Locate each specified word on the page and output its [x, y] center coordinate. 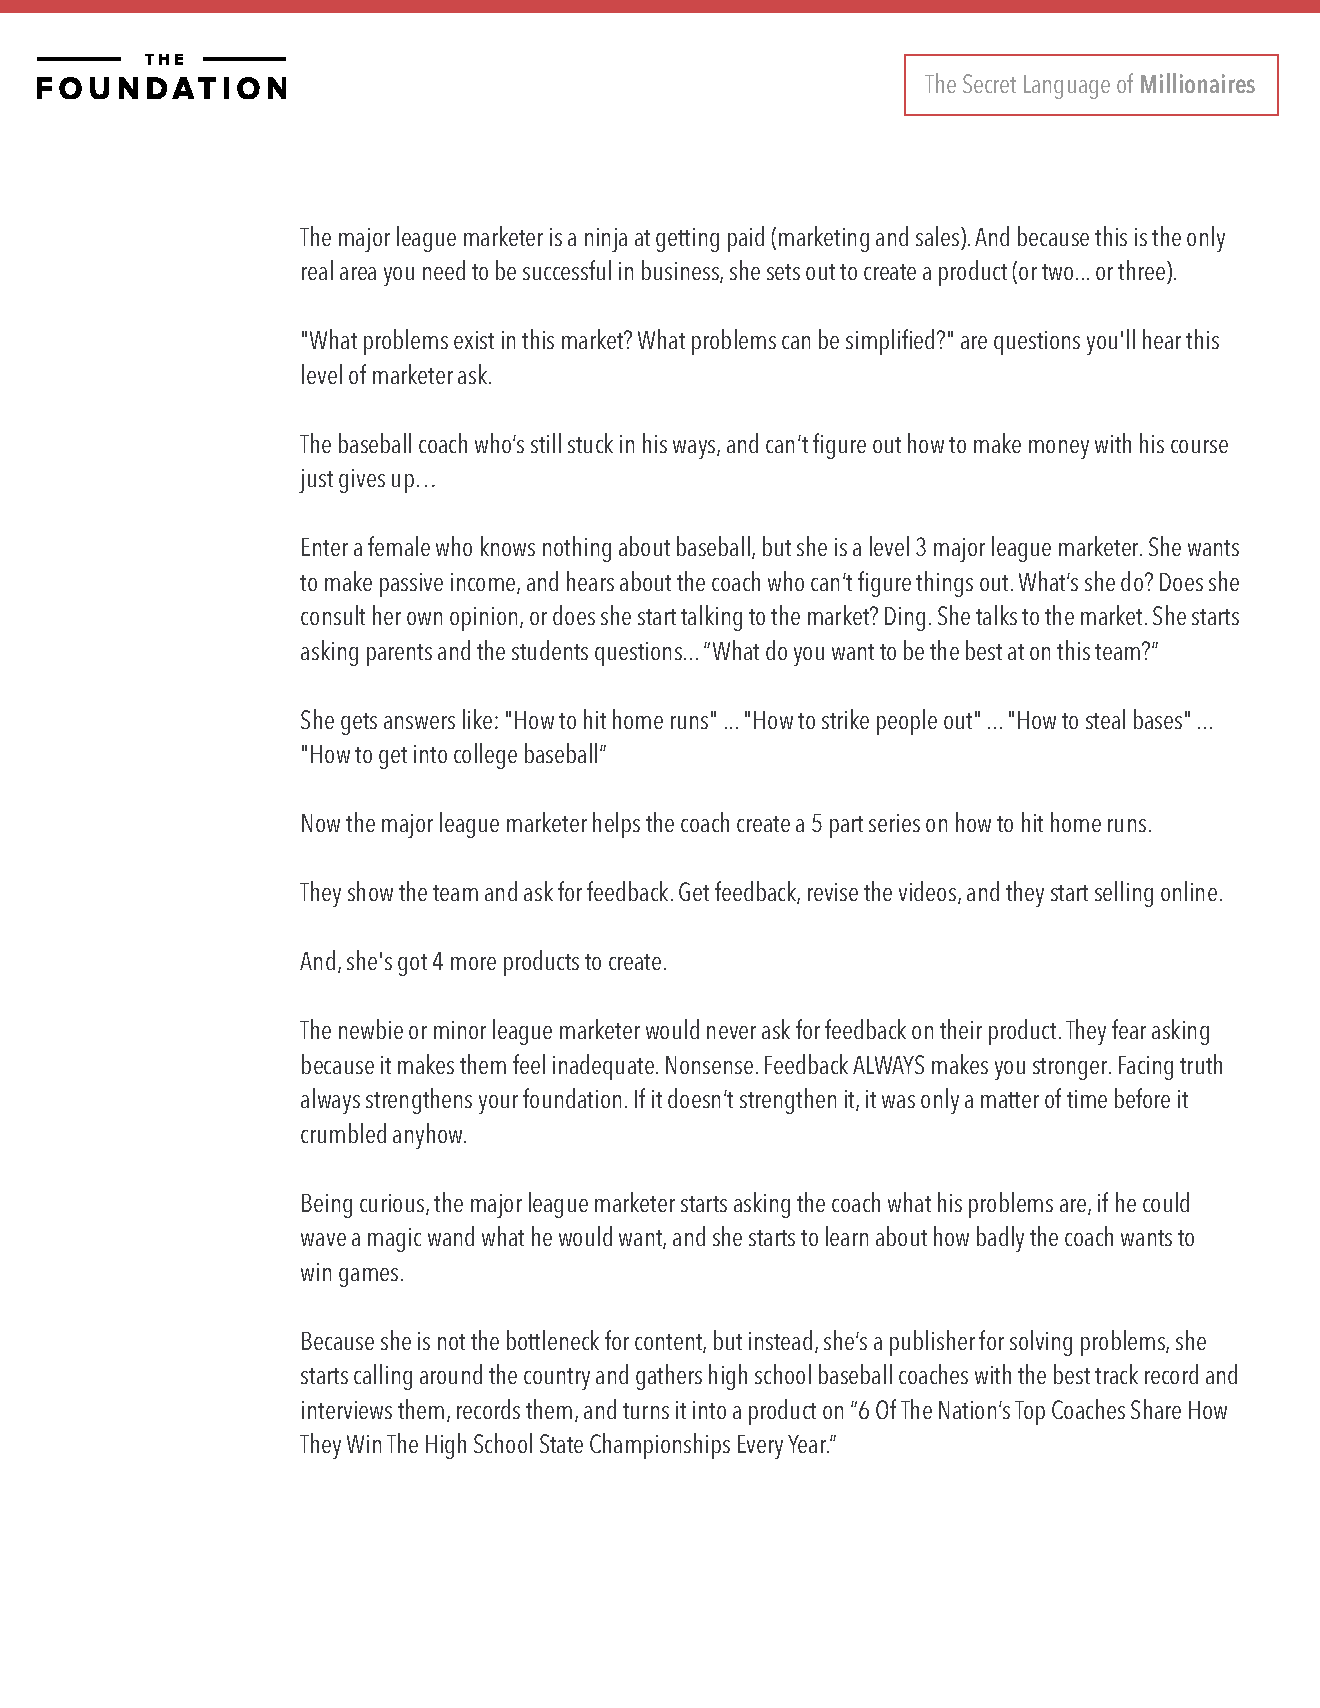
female [399, 546]
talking [711, 618]
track [1116, 1374]
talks [996, 615]
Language [1067, 87]
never [731, 1032]
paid [746, 239]
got [412, 965]
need [444, 270]
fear [1129, 1029]
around [451, 1374]
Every [760, 1447]
